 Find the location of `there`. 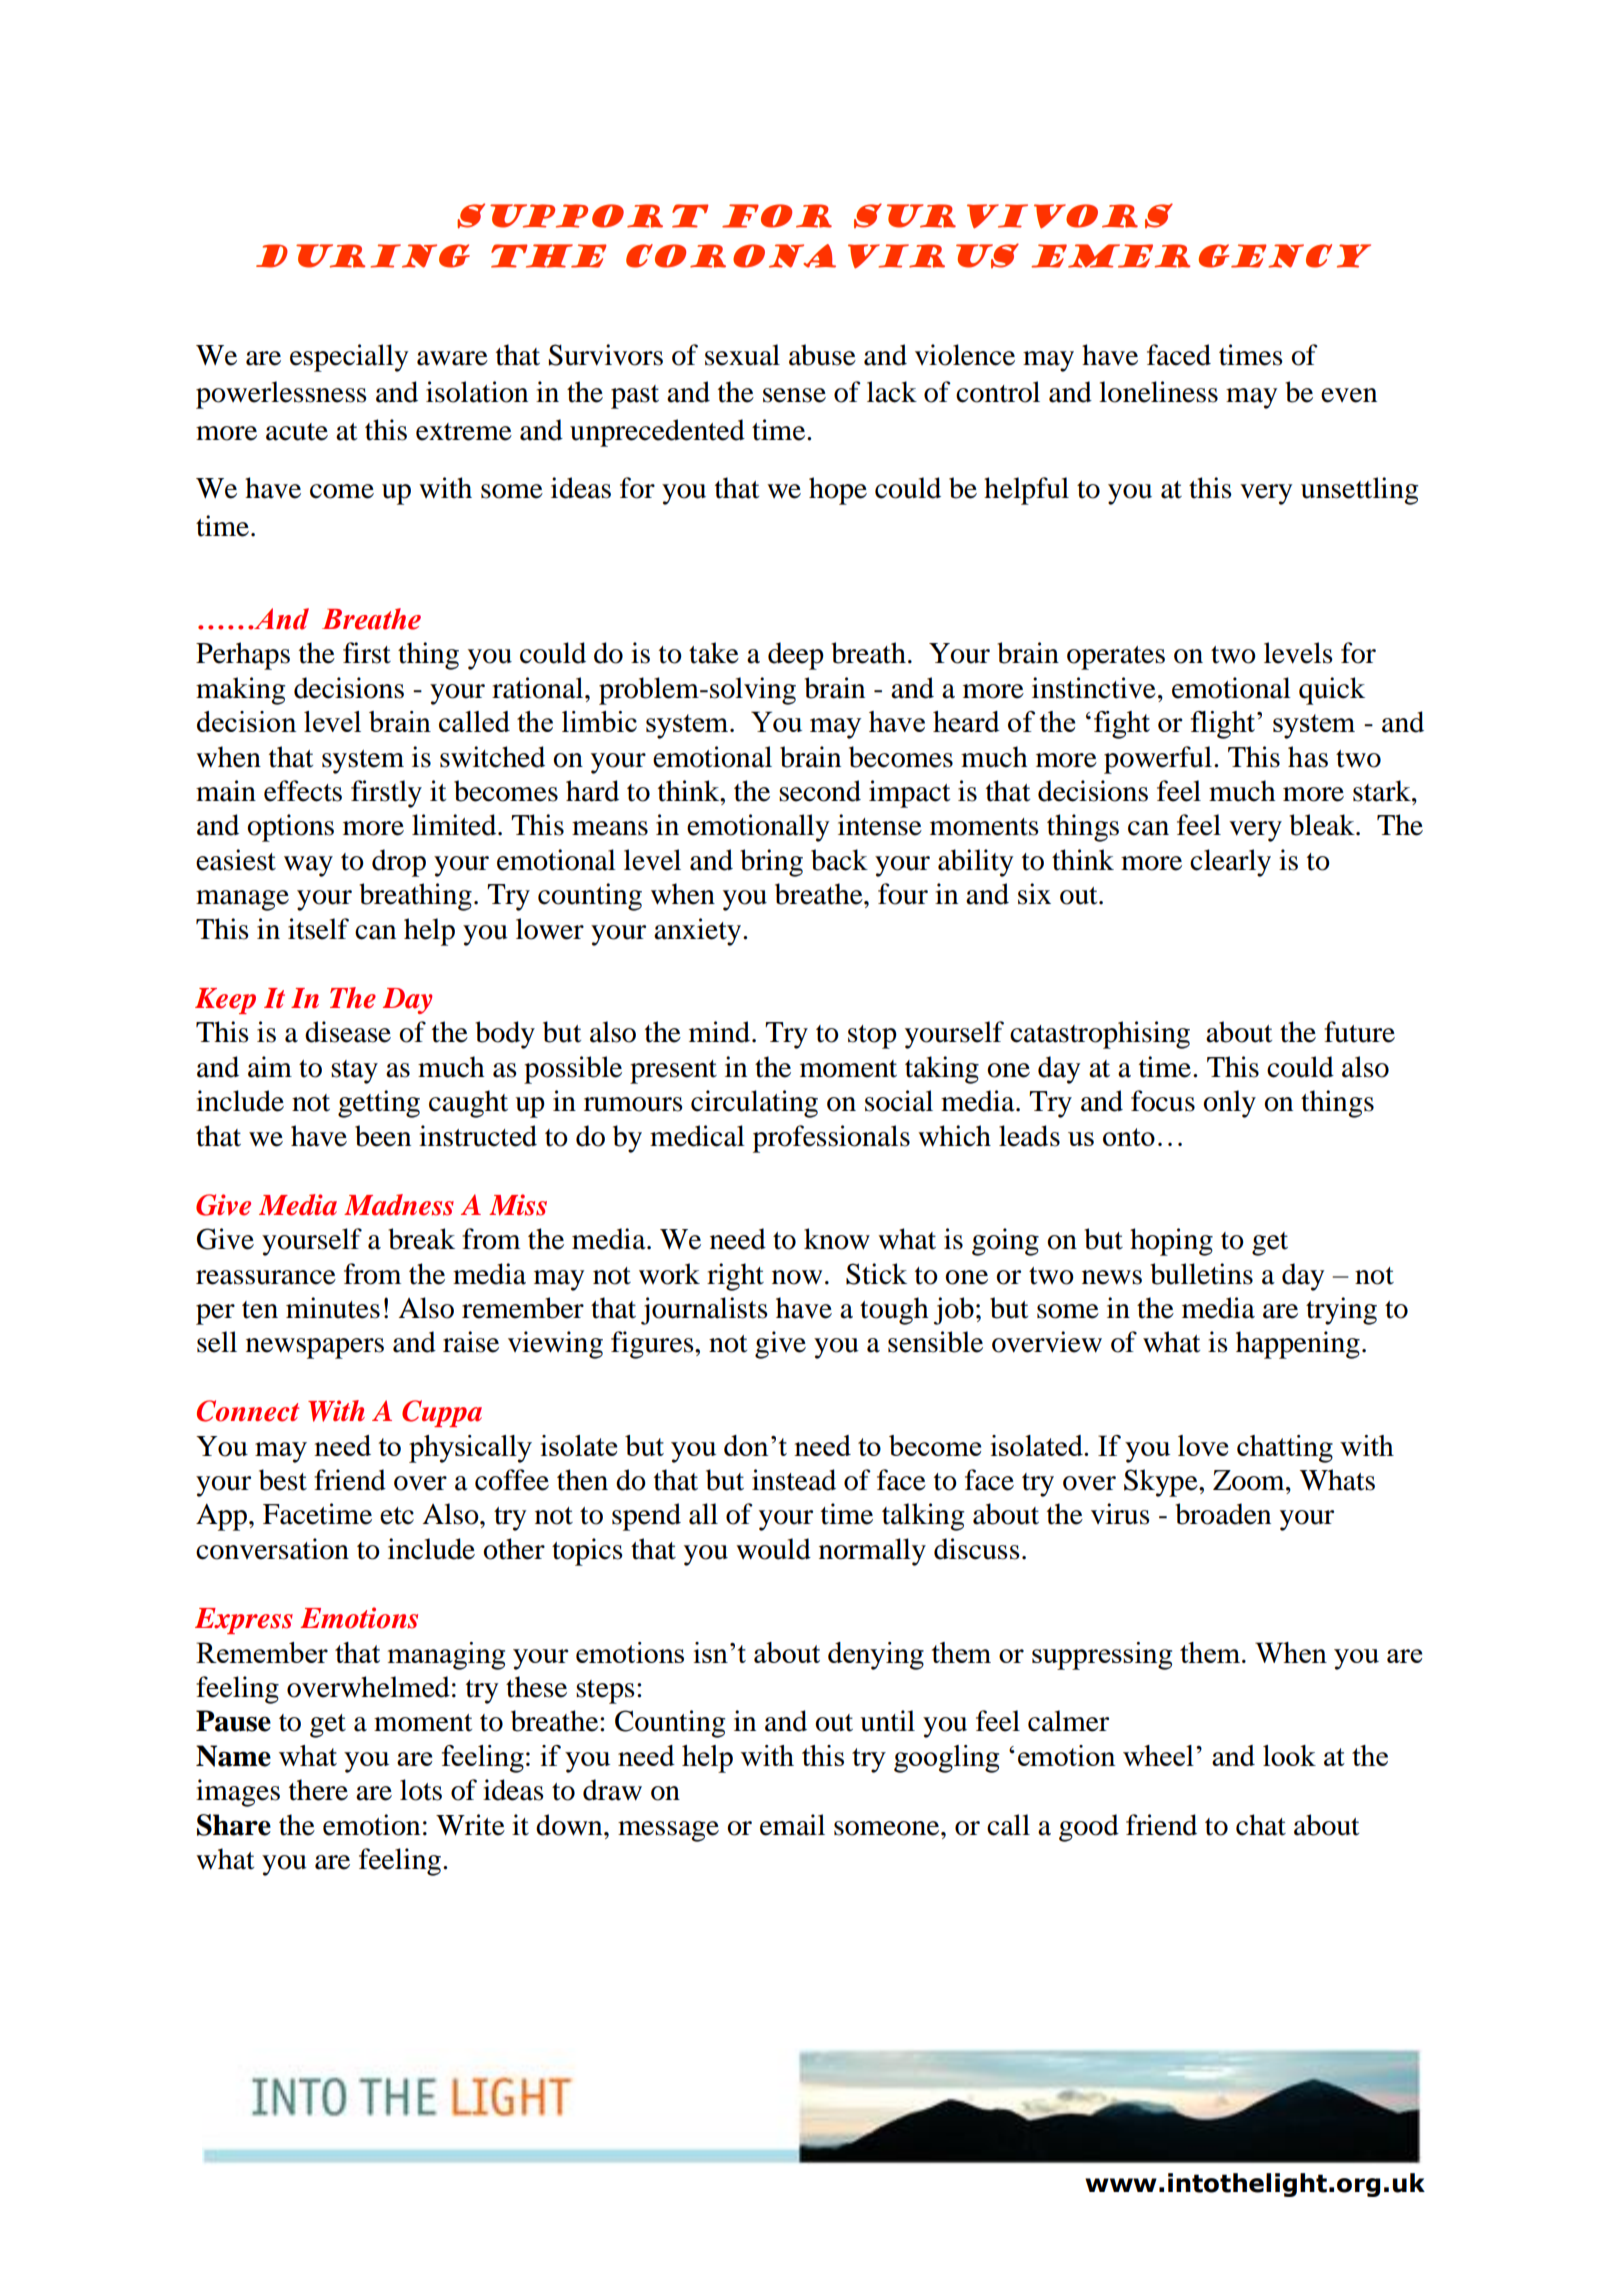

there is located at coordinates (318, 1790).
